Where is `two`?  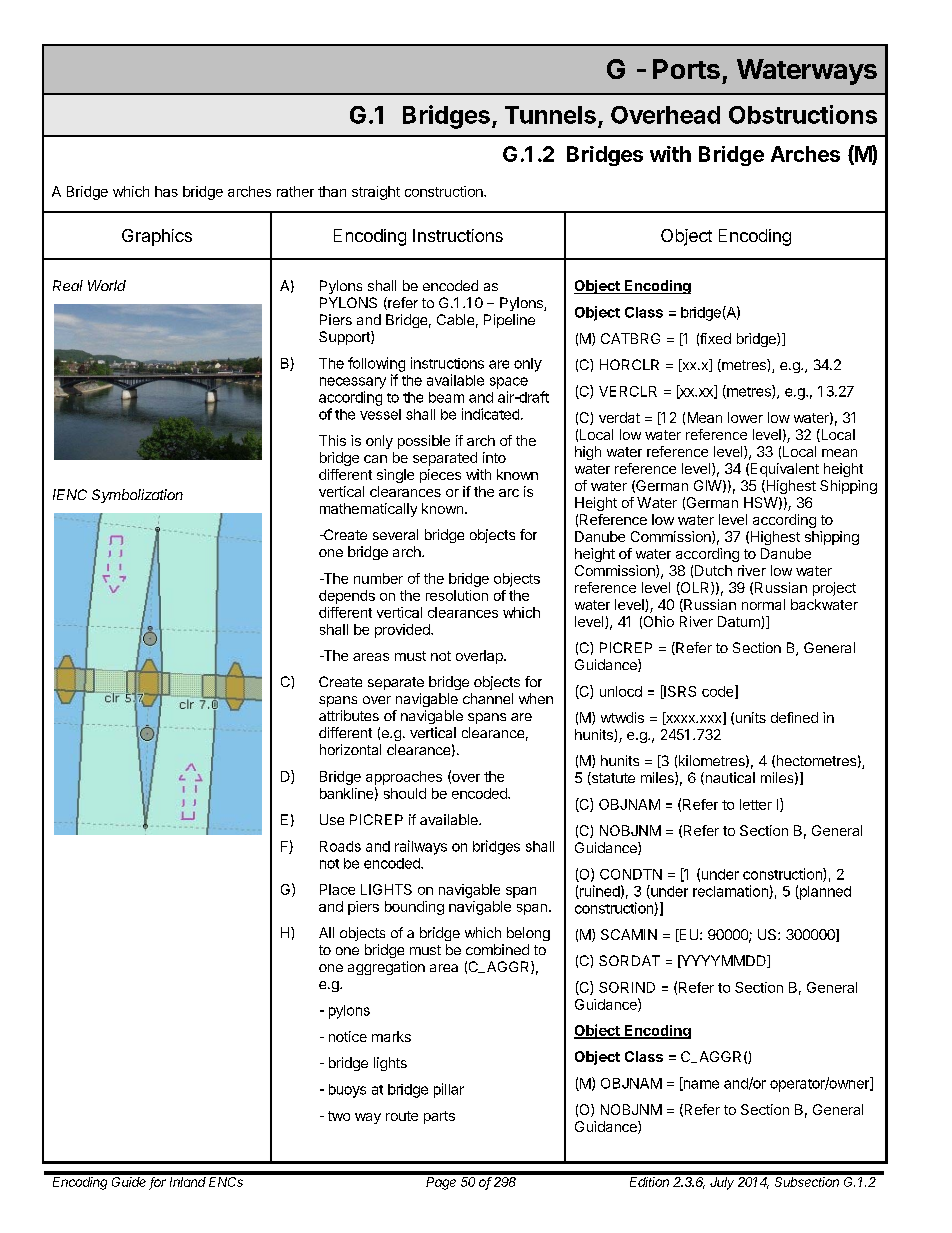
two is located at coordinates (339, 1116).
